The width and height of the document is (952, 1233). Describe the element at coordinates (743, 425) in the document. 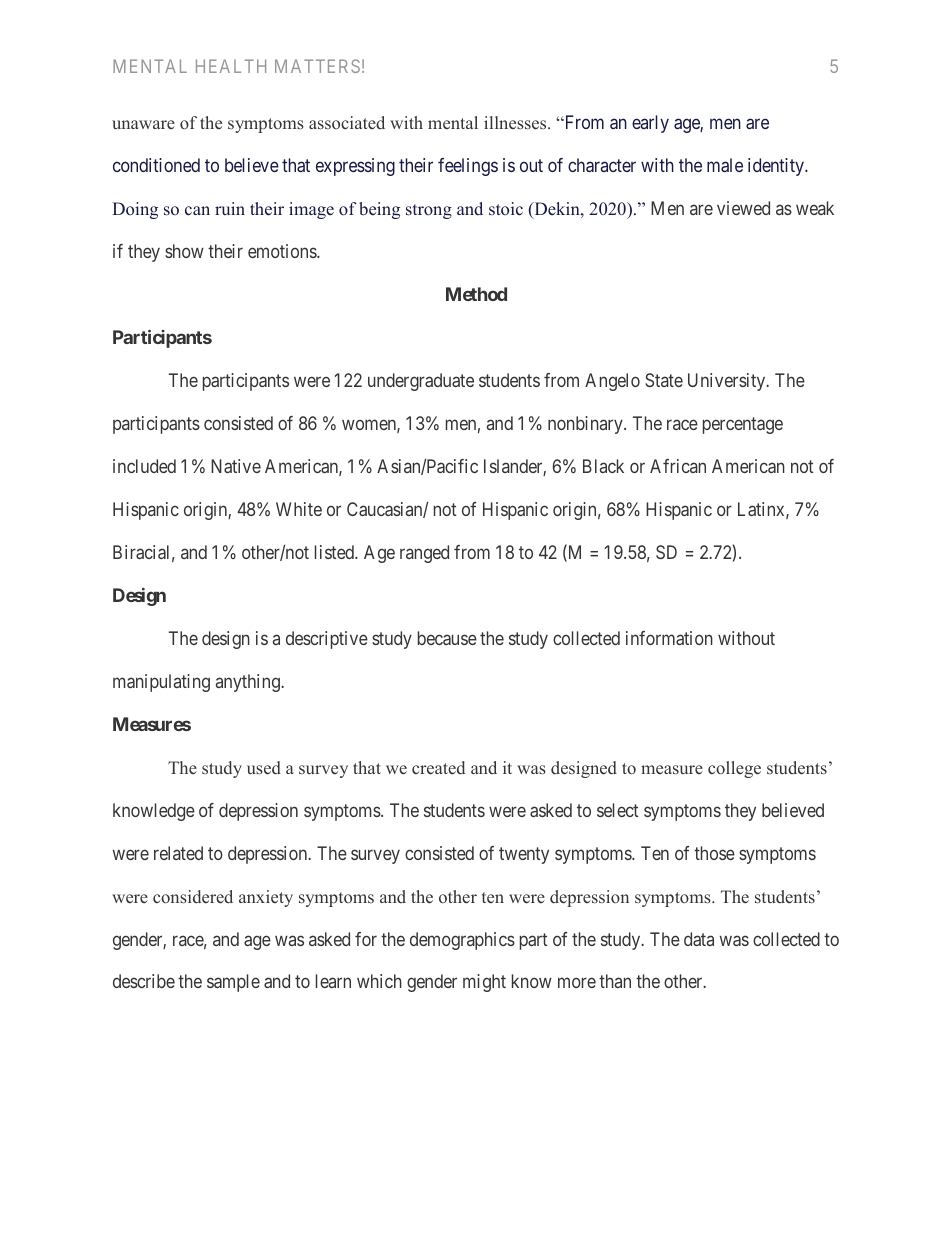

I see `percentage` at that location.
